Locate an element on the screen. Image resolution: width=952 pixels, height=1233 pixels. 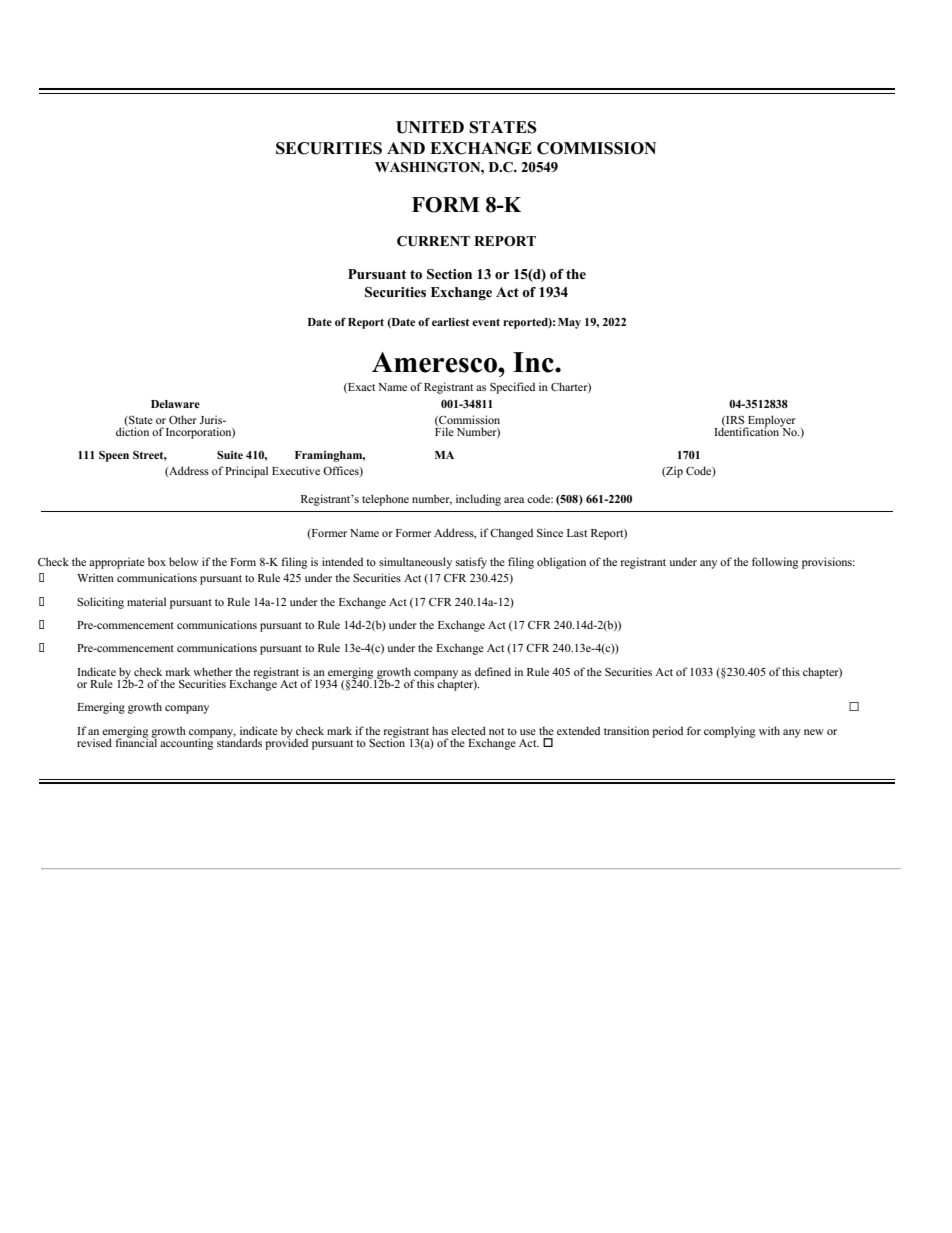
UNITED is located at coordinates (430, 127).
